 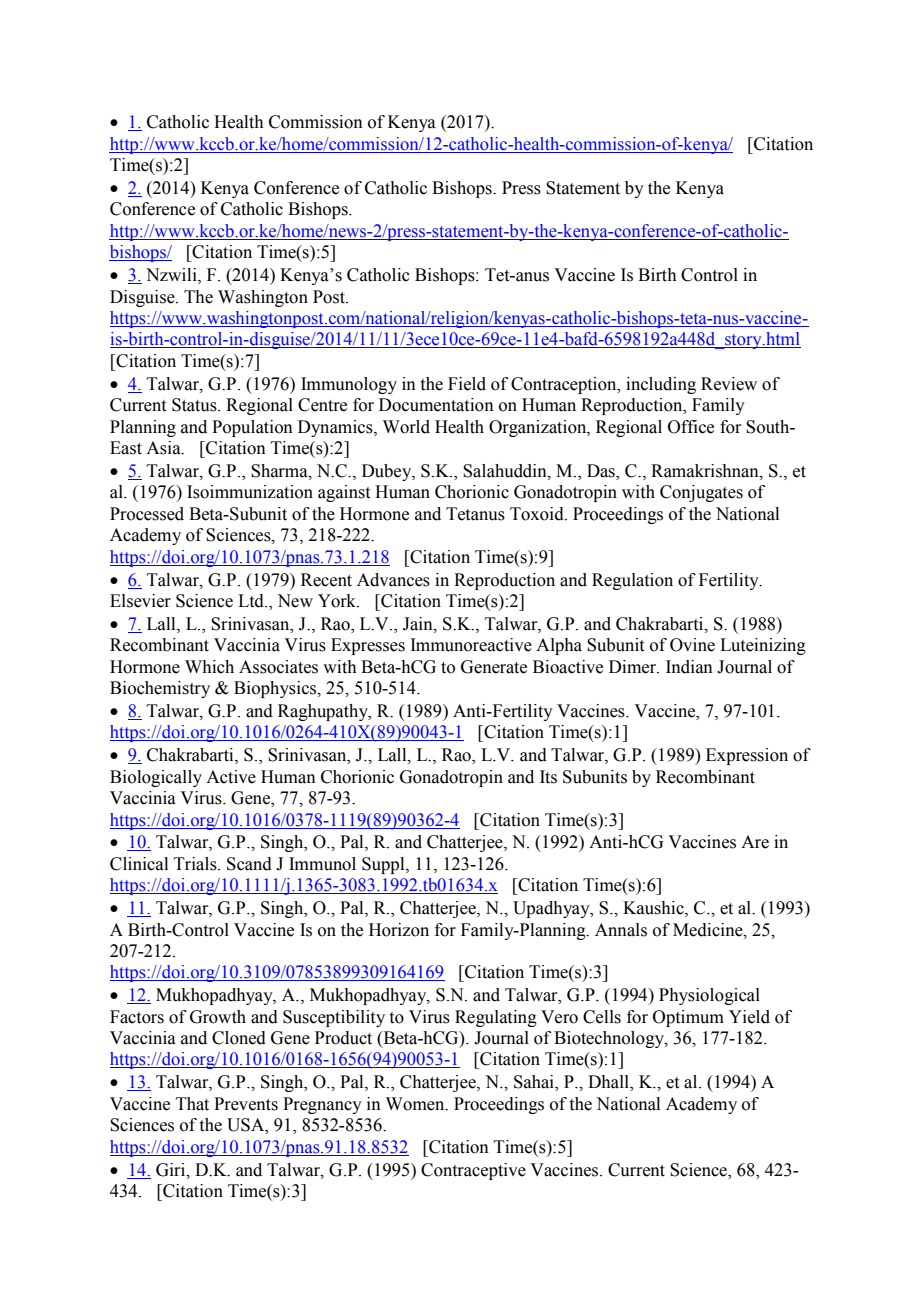 I want to click on Giri, so click(x=172, y=1170).
